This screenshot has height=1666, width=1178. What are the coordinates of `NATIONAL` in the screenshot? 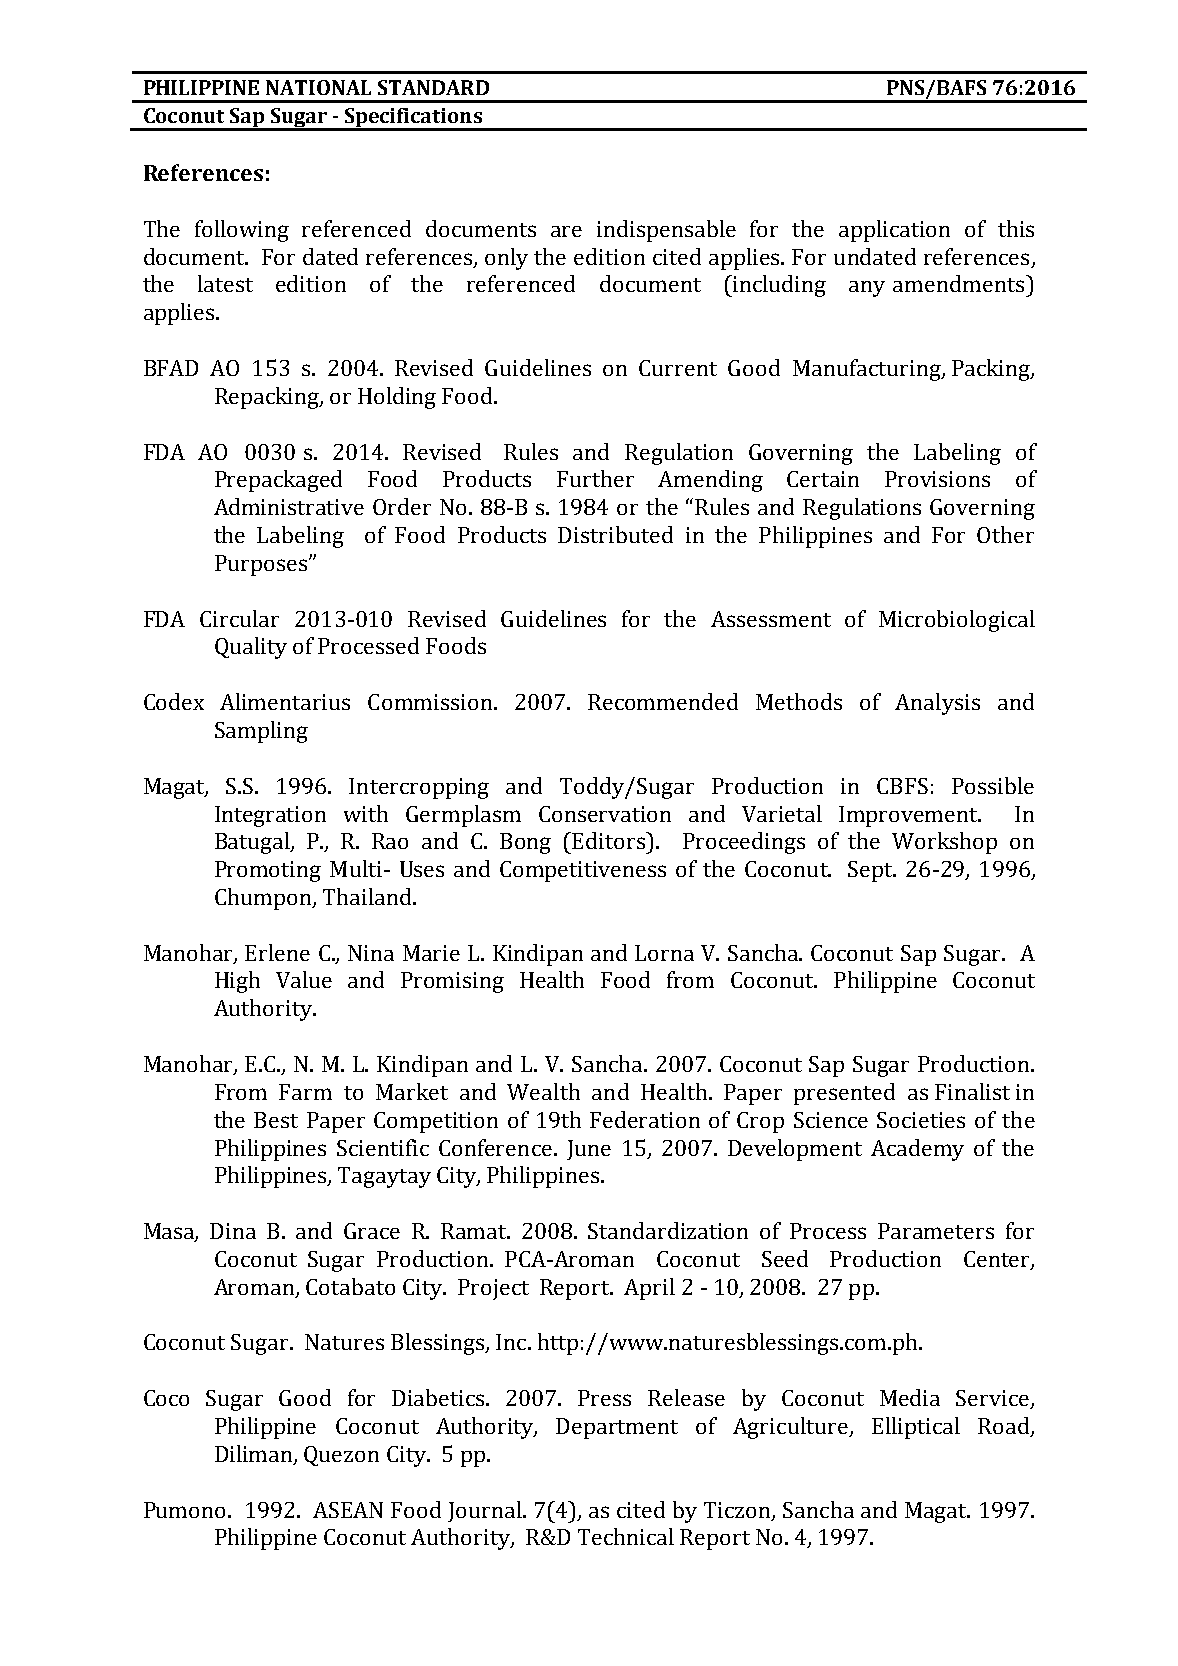 It's located at (318, 87).
